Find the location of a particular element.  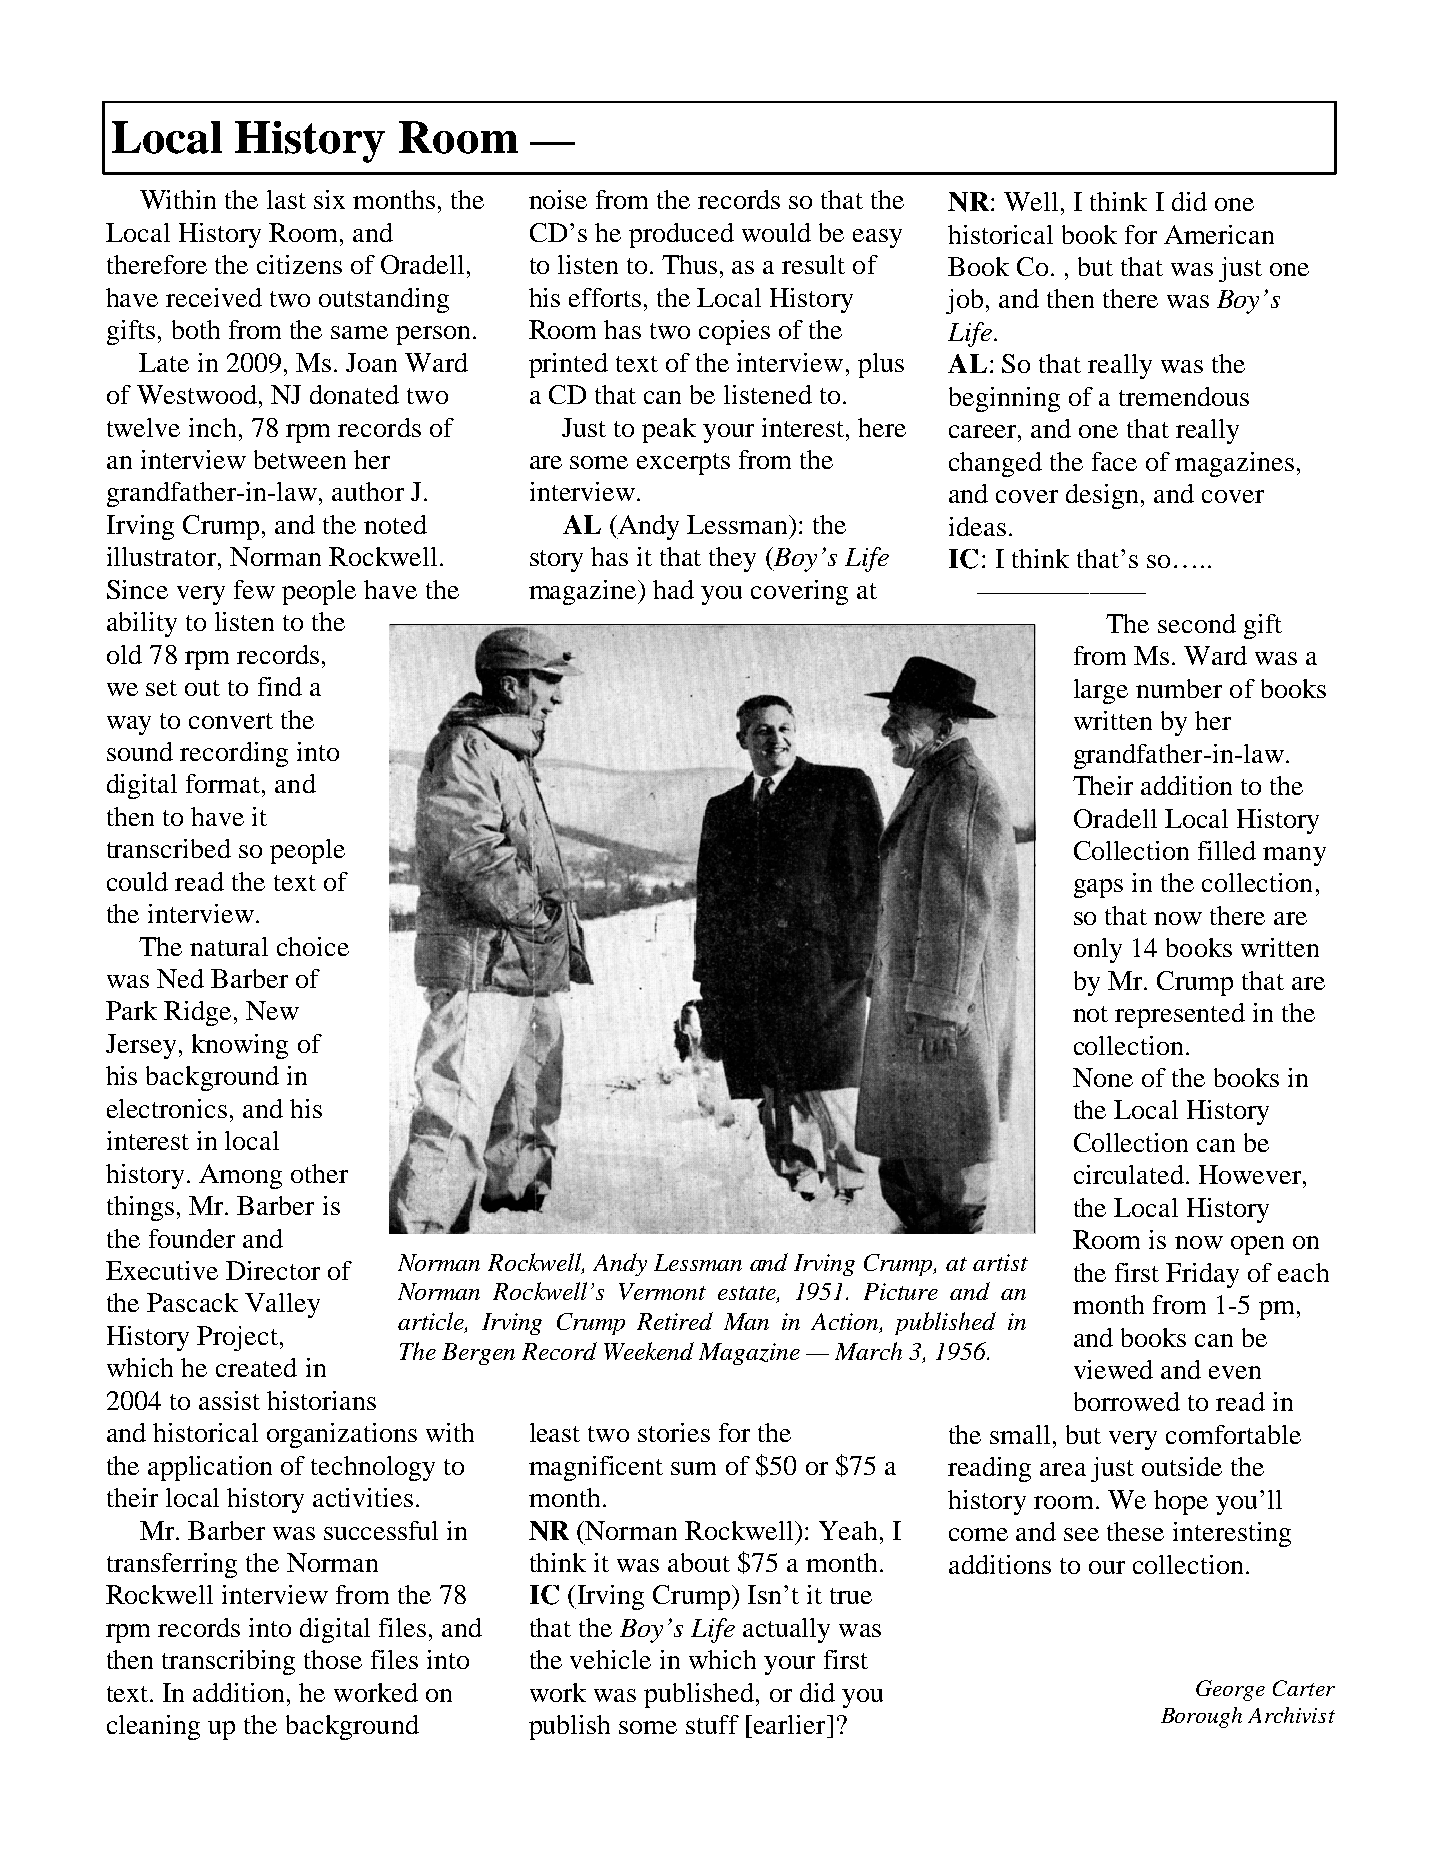

only is located at coordinates (1098, 950).
